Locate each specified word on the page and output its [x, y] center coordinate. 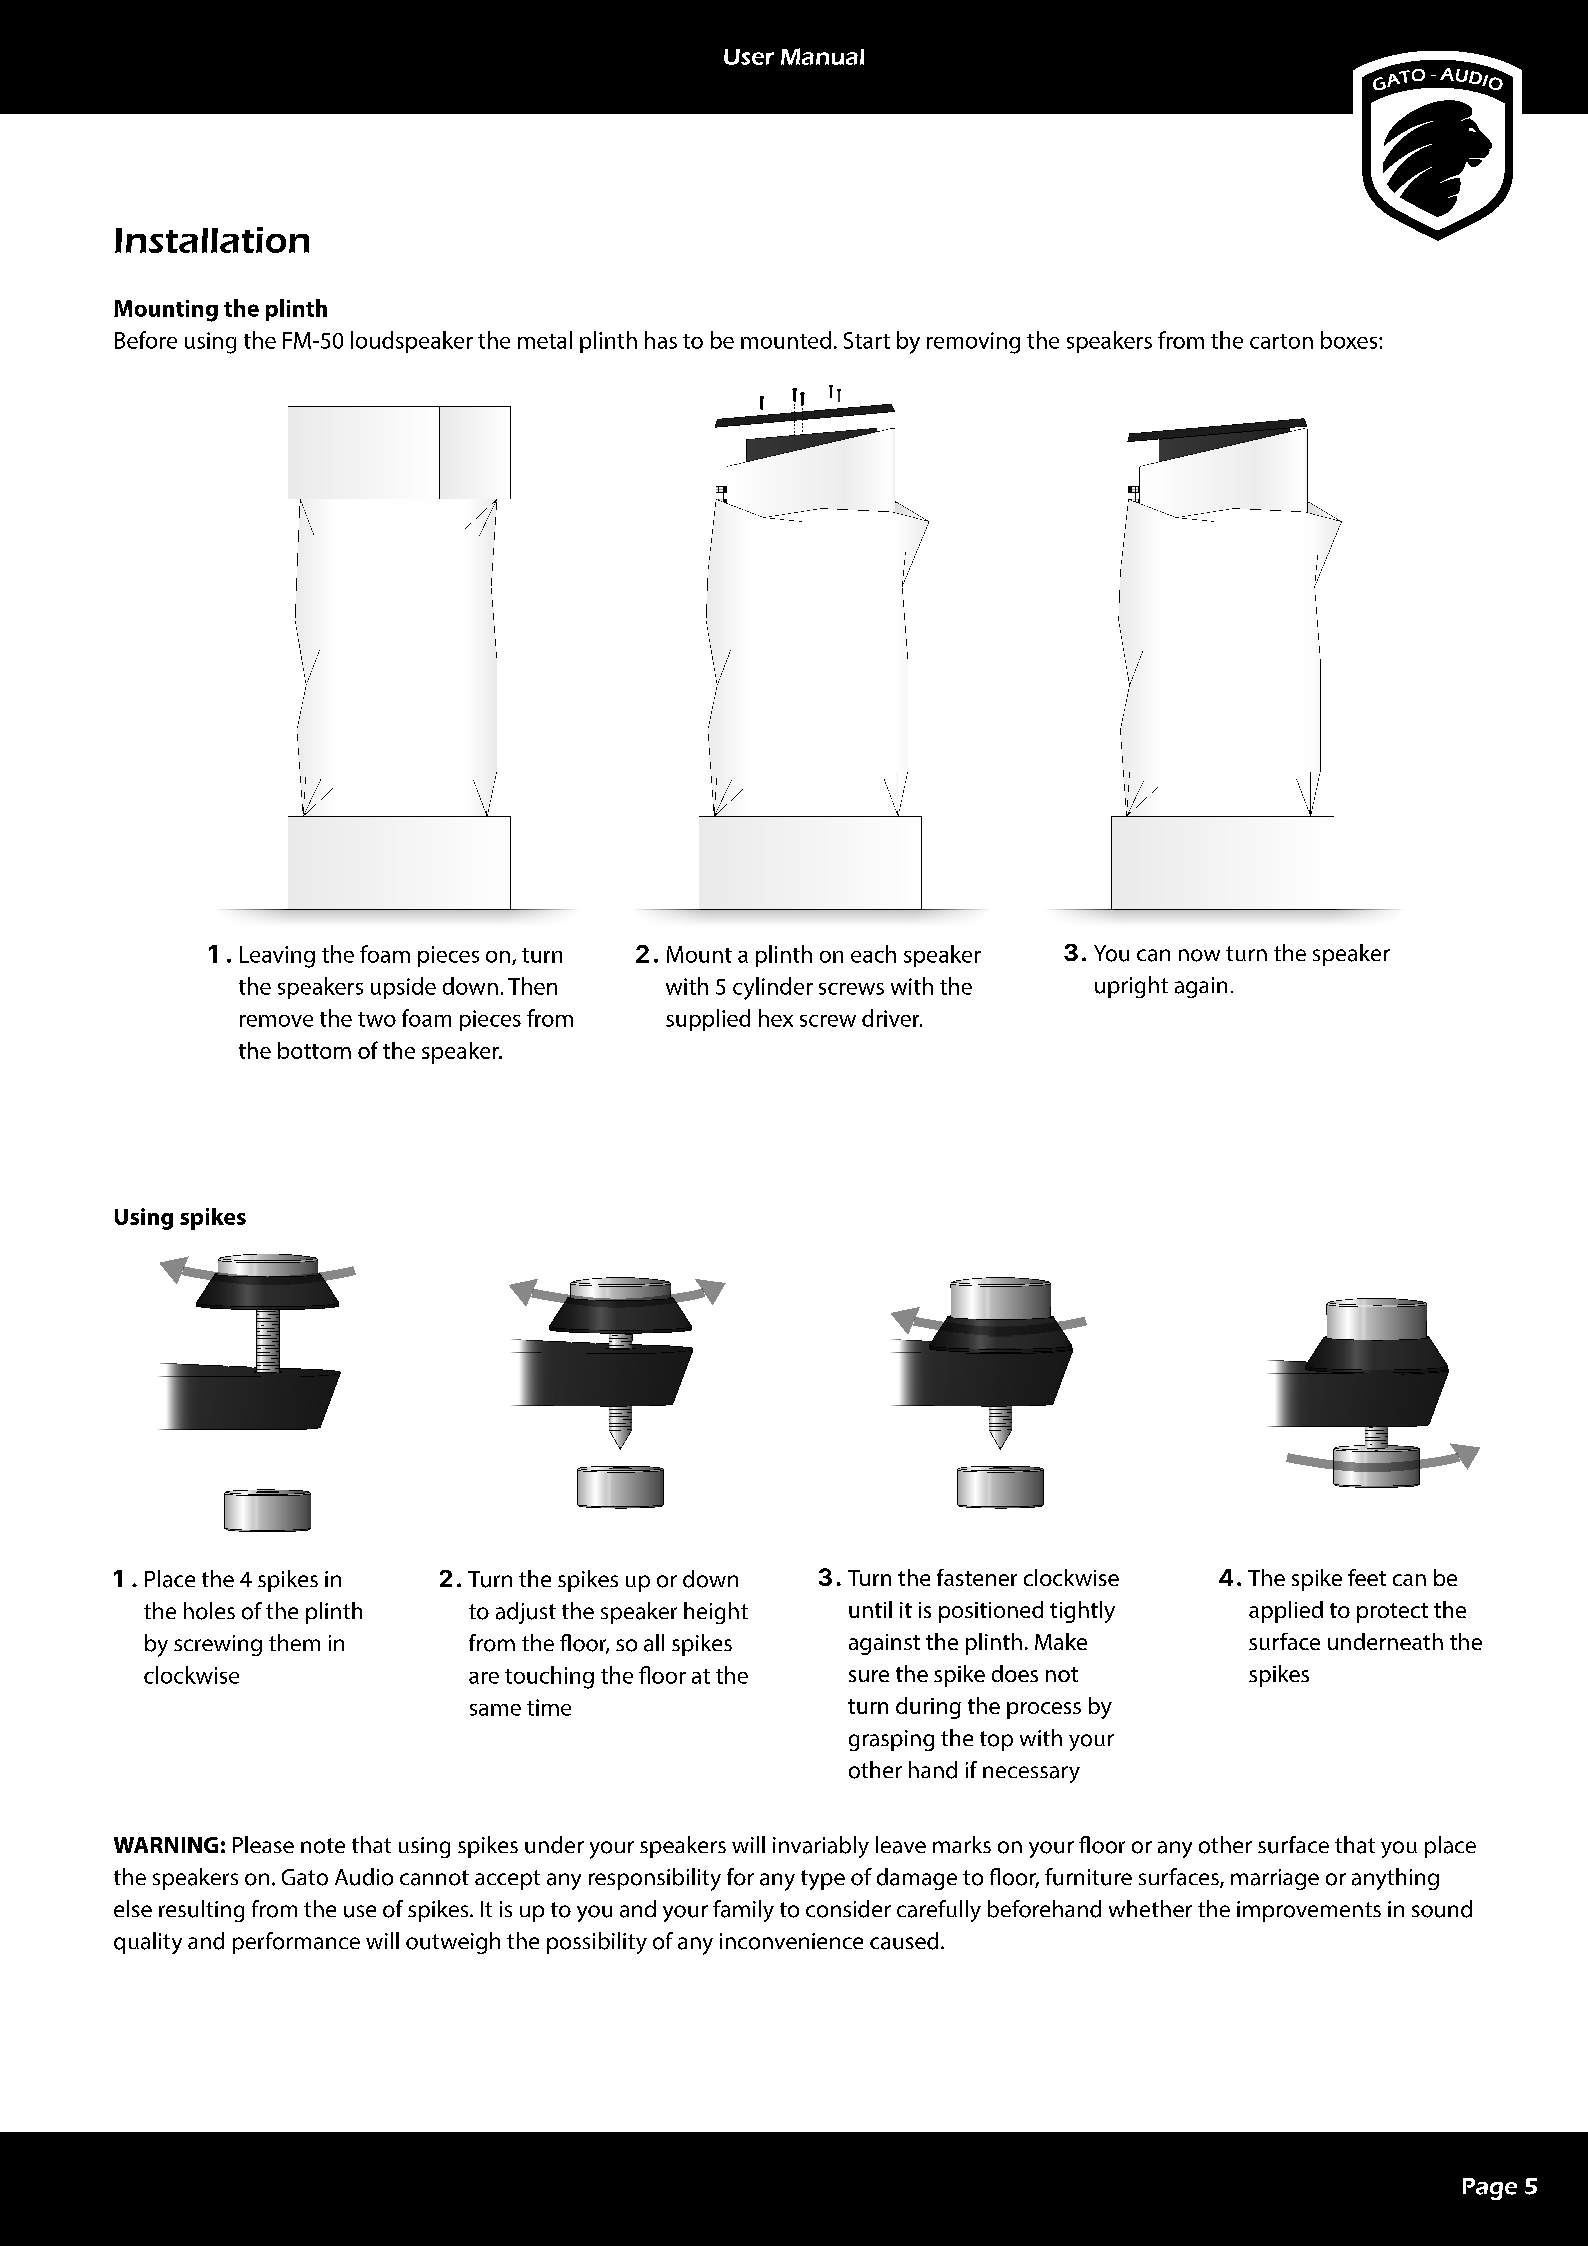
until [870, 1609]
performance [296, 1943]
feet [1367, 1577]
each [873, 954]
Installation [212, 240]
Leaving [277, 957]
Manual [822, 56]
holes [209, 1611]
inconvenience [791, 1941]
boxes [1350, 340]
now [1199, 955]
